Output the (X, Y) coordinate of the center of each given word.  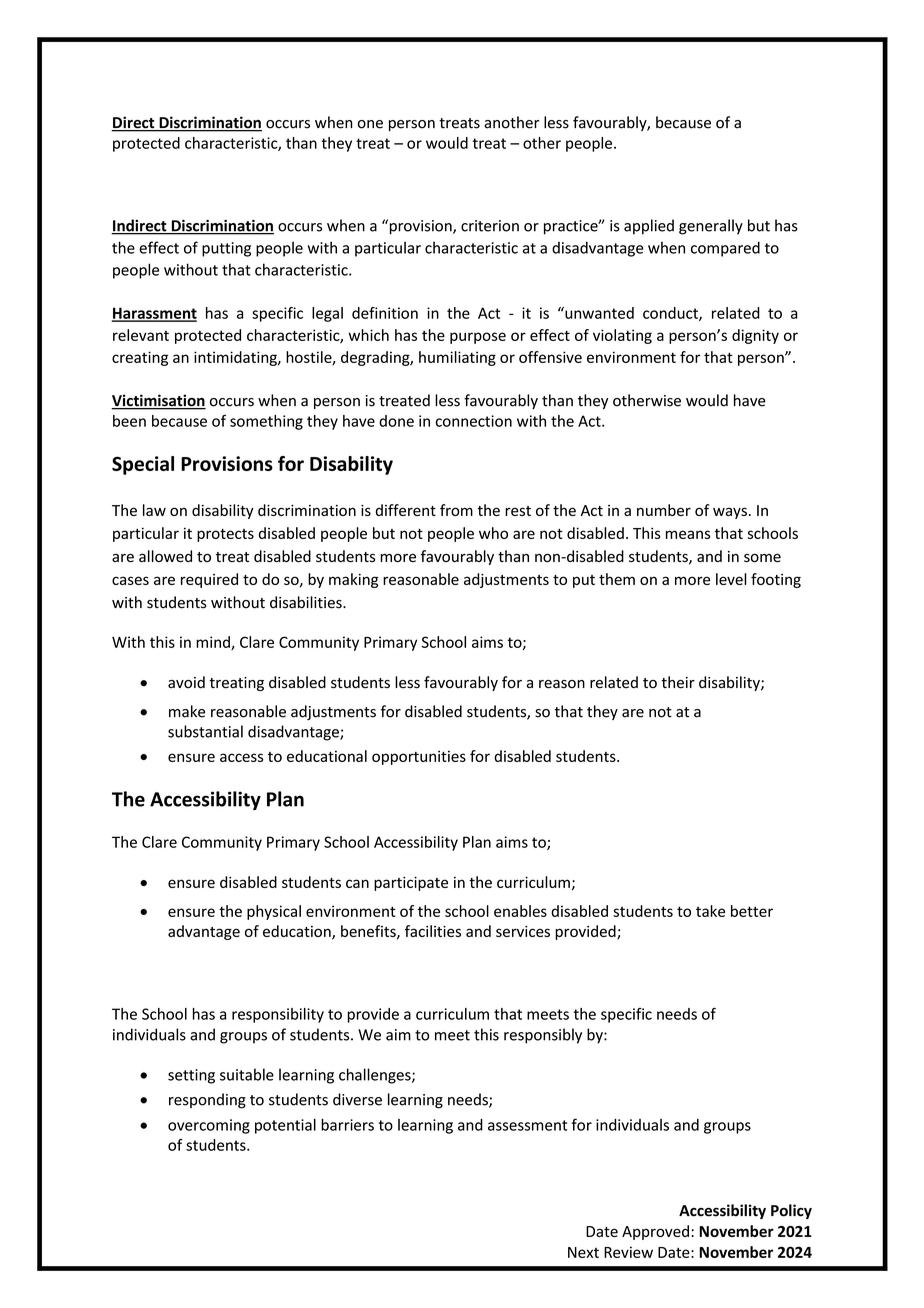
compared (725, 249)
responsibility (278, 1015)
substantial (205, 731)
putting (226, 249)
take (710, 911)
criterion (490, 226)
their (678, 682)
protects (225, 535)
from (456, 510)
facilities (433, 931)
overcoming (209, 1126)
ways (730, 513)
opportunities (419, 757)
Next (583, 1252)
